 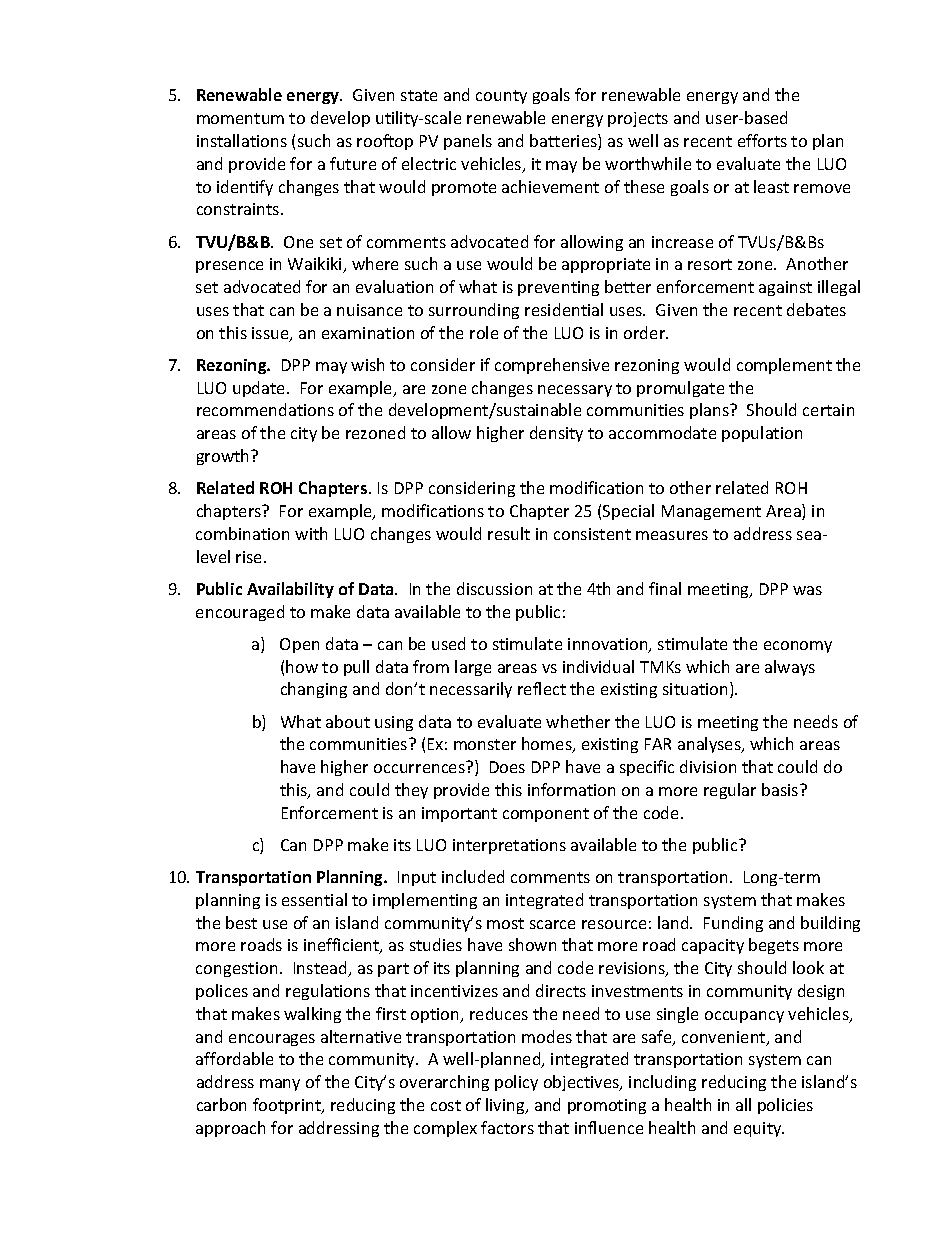 I want to click on Availability, so click(x=290, y=590).
